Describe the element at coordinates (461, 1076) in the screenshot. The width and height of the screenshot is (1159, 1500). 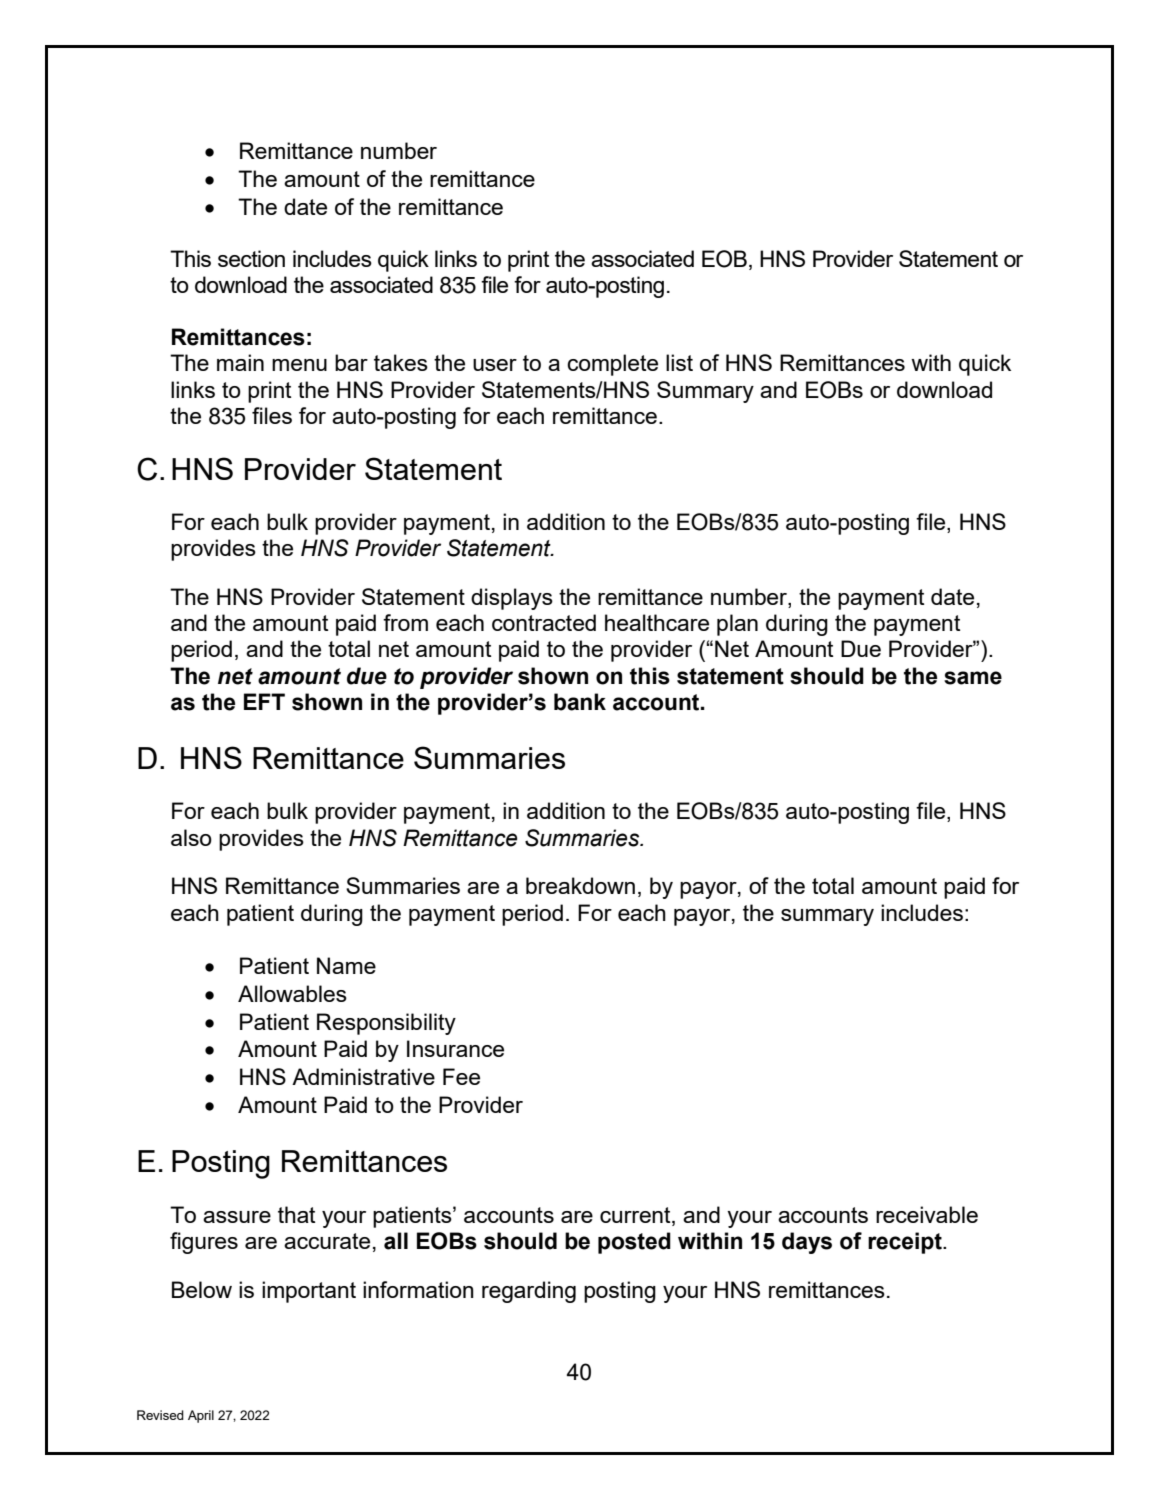
I see `Fee` at that location.
